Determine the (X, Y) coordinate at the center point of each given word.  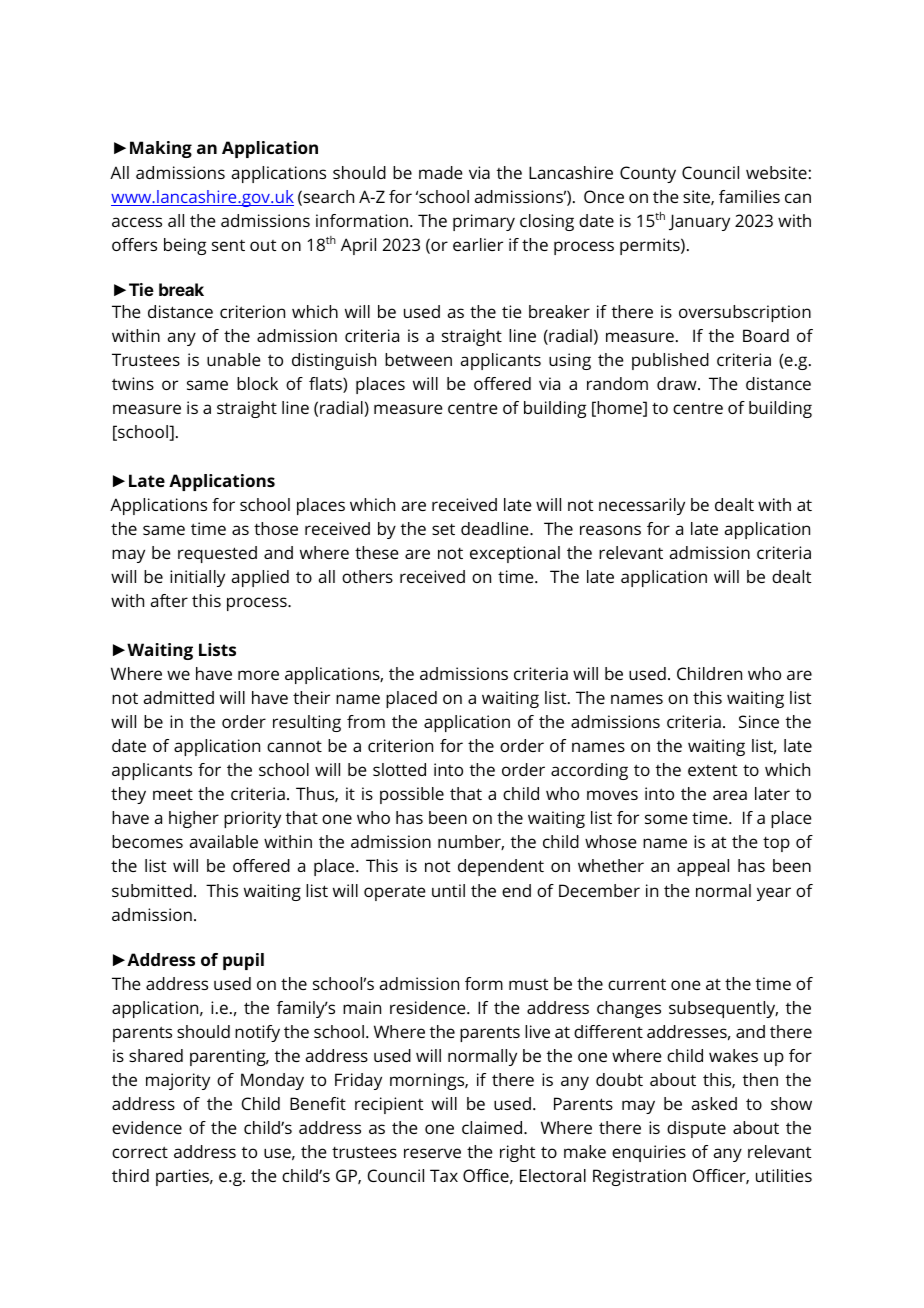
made (441, 172)
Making (161, 149)
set (443, 529)
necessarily (642, 506)
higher (194, 819)
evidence (147, 1127)
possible (412, 795)
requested (217, 554)
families (749, 196)
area (730, 795)
